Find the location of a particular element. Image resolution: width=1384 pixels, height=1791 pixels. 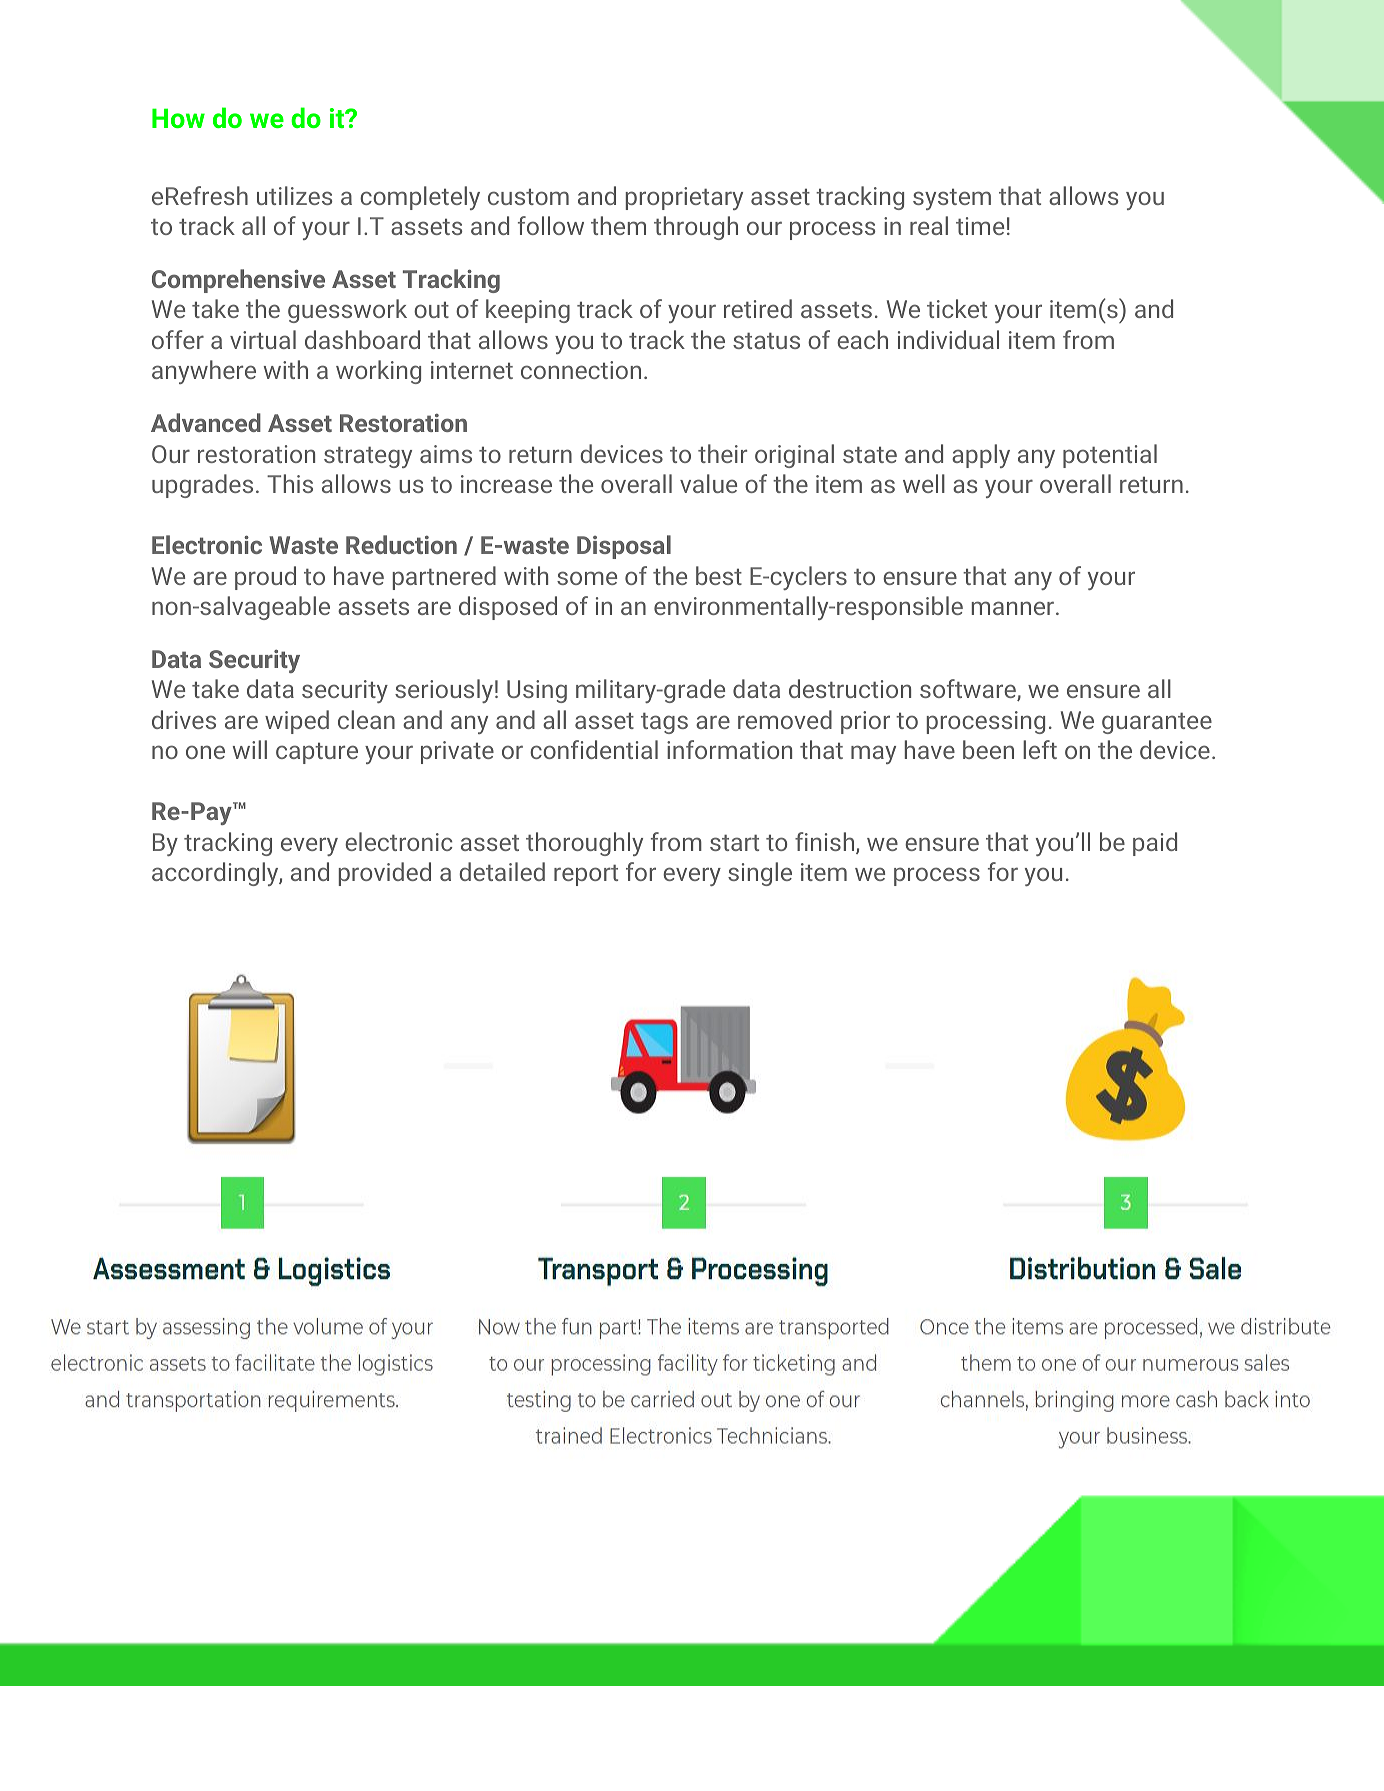

proprietary is located at coordinates (684, 198).
